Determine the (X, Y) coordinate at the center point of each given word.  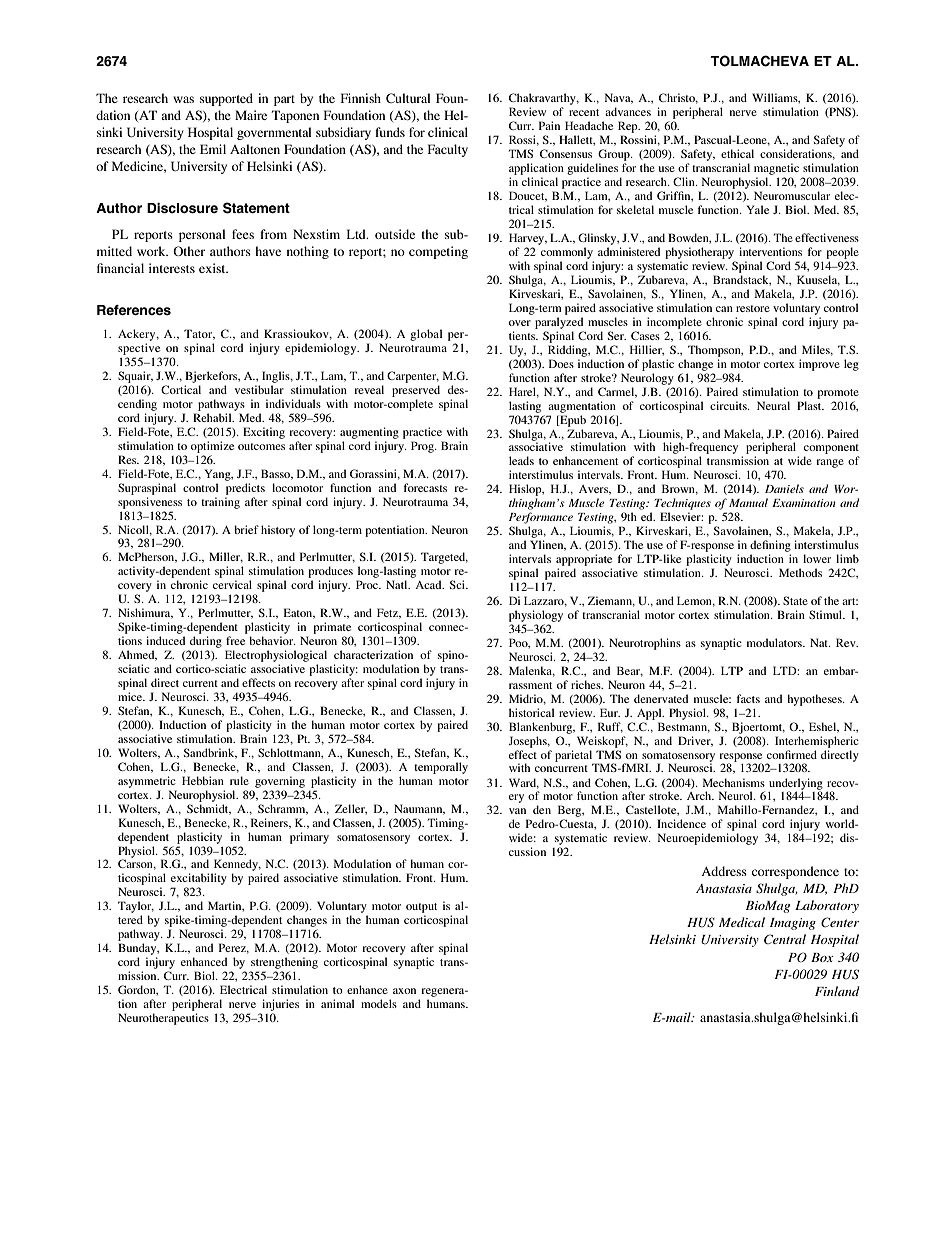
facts (748, 698)
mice (131, 696)
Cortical (181, 389)
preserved (416, 391)
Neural (773, 405)
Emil (213, 149)
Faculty (448, 150)
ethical (737, 153)
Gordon (138, 990)
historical (531, 712)
